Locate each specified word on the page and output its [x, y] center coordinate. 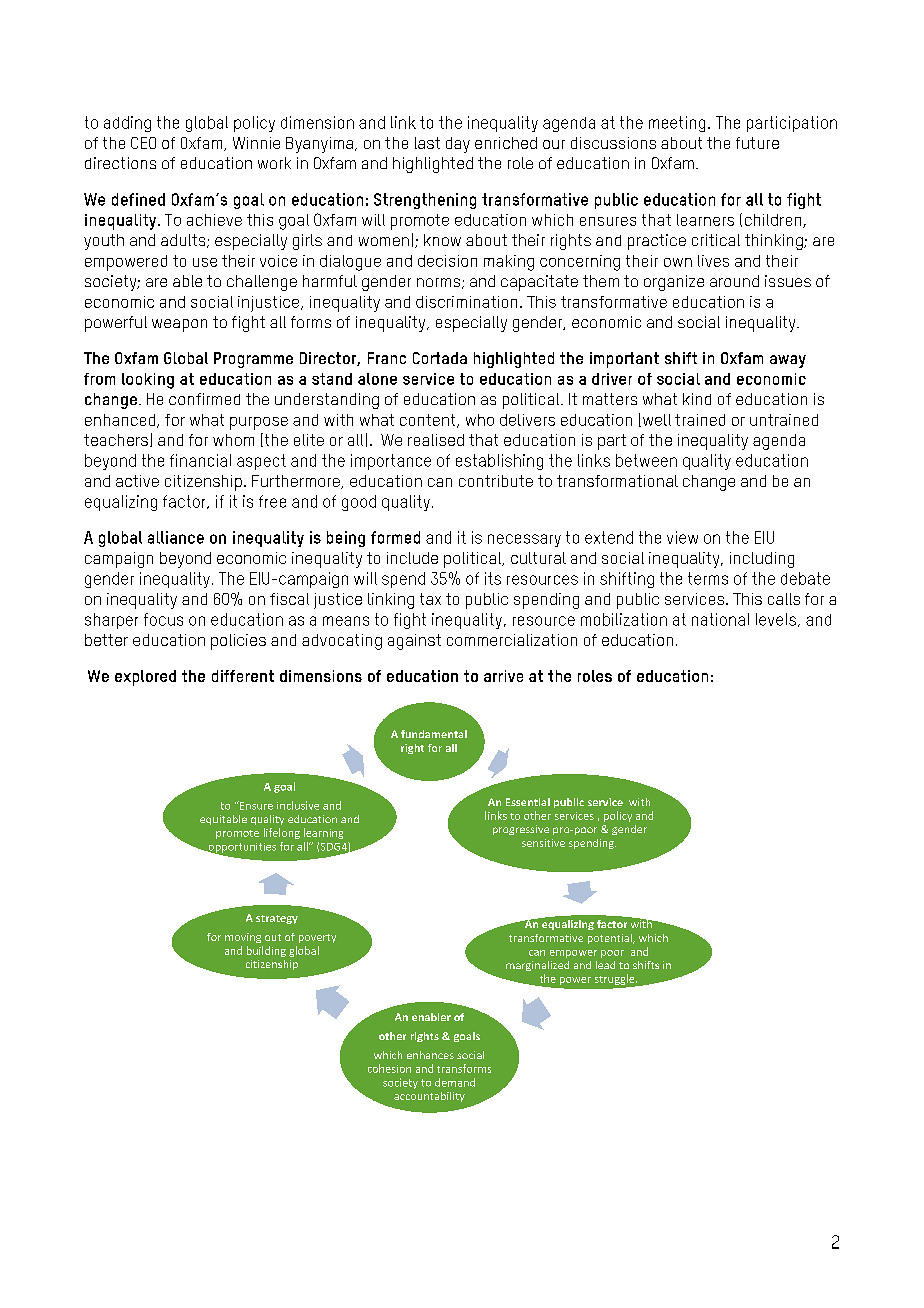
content [429, 421]
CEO [143, 143]
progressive [521, 830]
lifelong [282, 833]
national [720, 619]
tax [430, 599]
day [458, 145]
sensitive [543, 843]
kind [697, 399]
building [266, 951]
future [757, 143]
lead [605, 965]
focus [163, 619]
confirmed [204, 399]
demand [455, 1082]
